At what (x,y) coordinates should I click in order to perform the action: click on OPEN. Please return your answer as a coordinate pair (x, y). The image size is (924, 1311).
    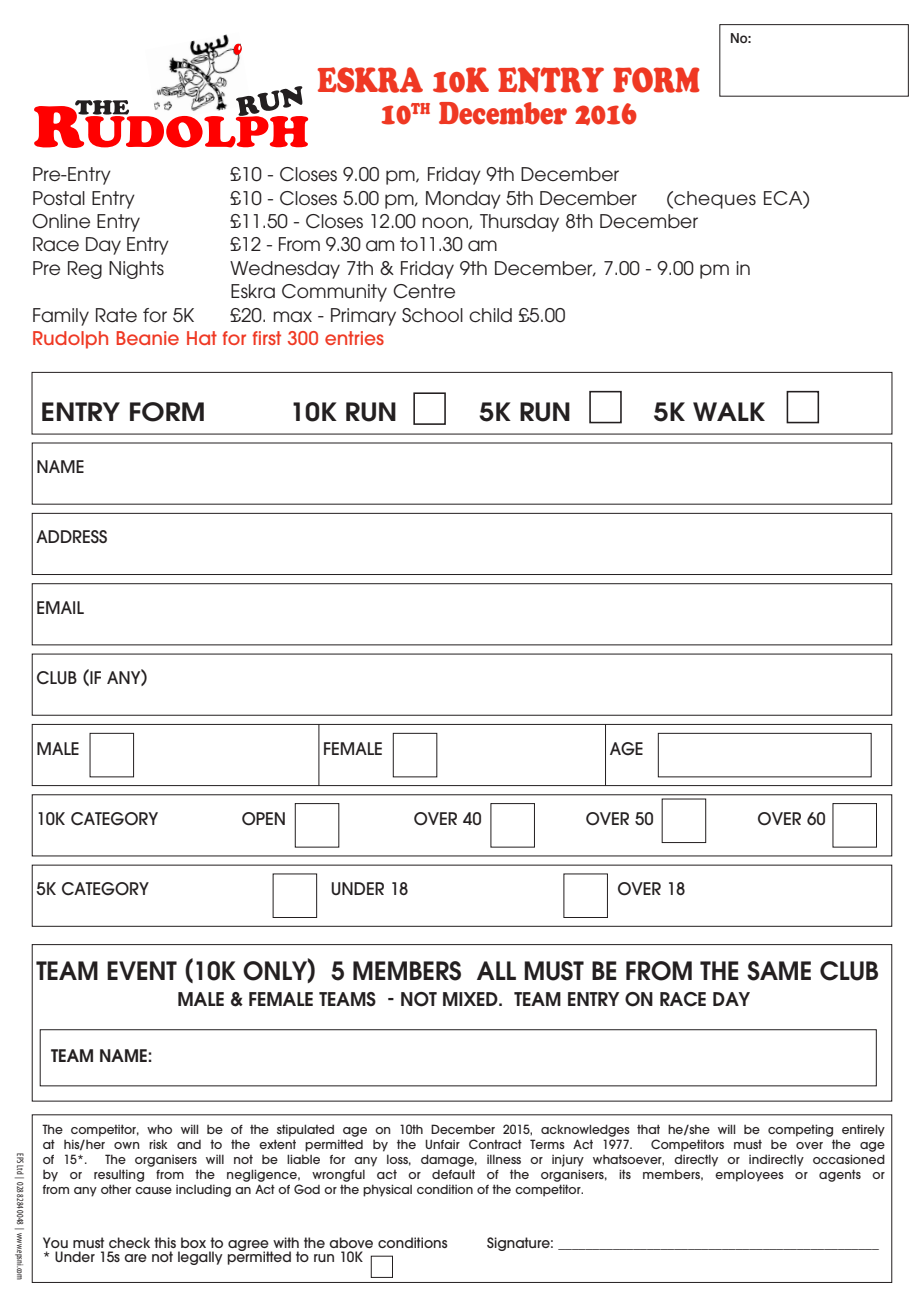
    Looking at the image, I should click on (263, 819).
